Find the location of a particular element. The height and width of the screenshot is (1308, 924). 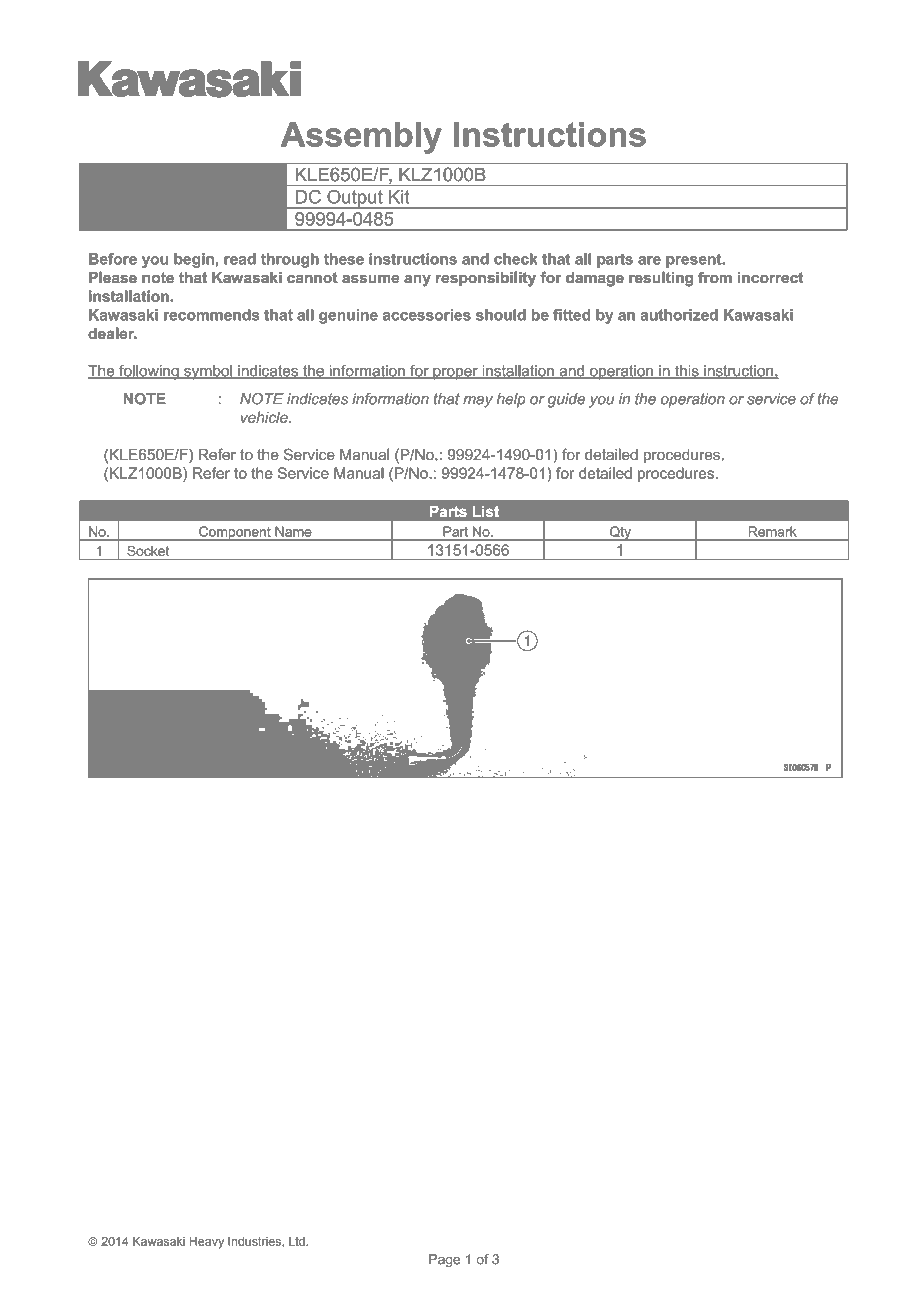

Name is located at coordinates (294, 531).
